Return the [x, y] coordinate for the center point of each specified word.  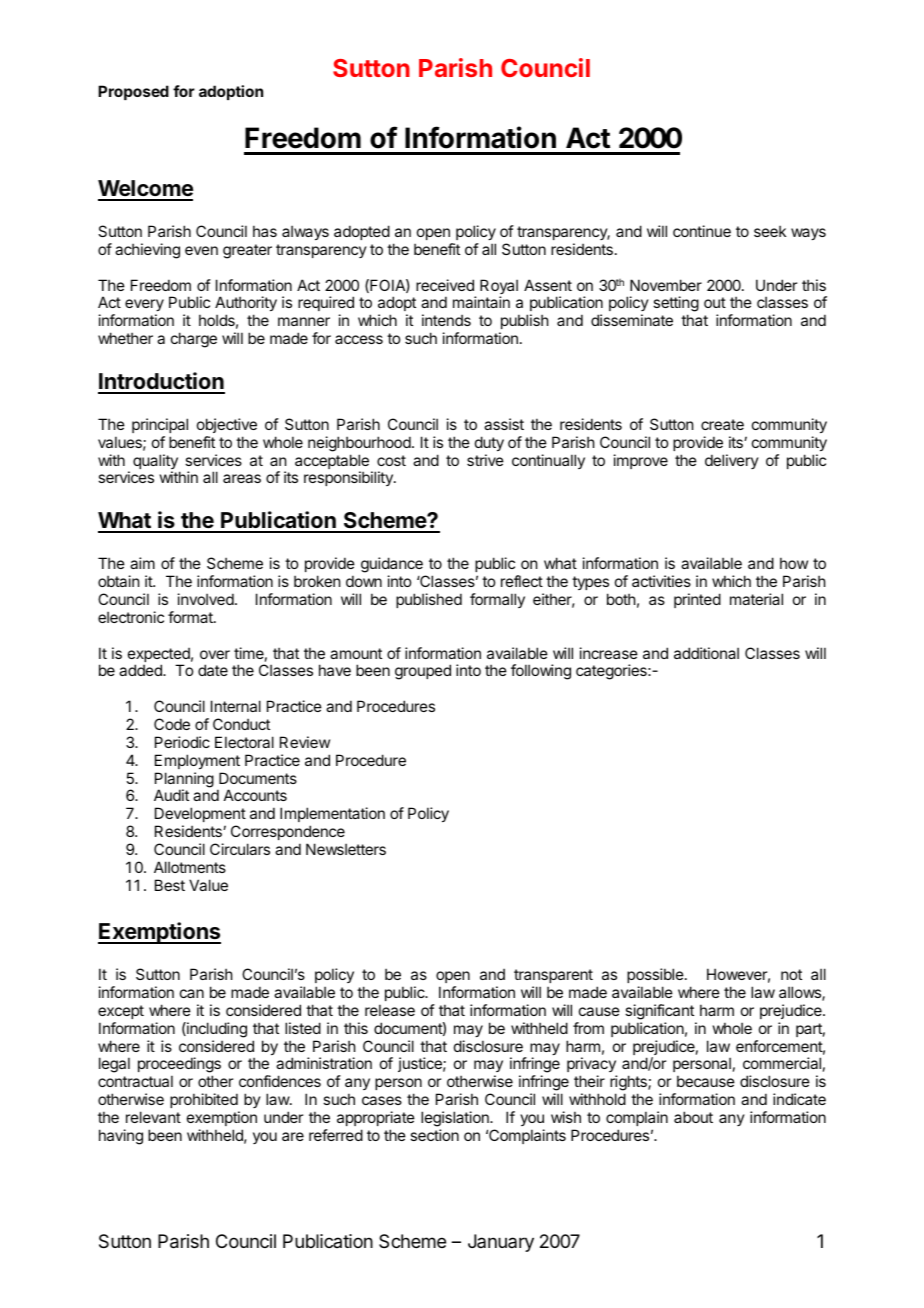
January [501, 1243]
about [693, 1117]
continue [702, 231]
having [121, 1137]
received [445, 285]
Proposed [133, 92]
